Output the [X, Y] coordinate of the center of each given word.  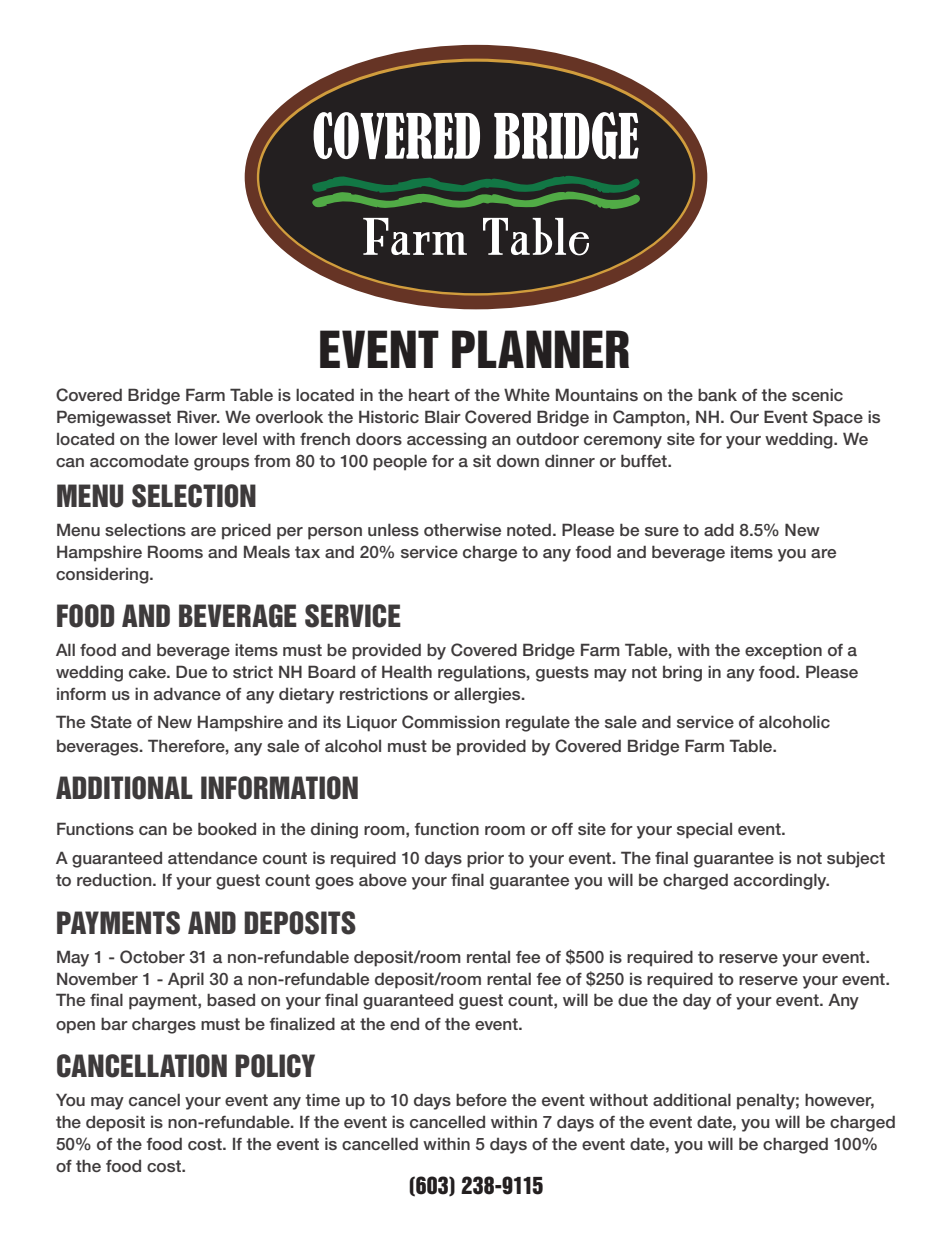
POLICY [275, 1066]
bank [717, 394]
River [198, 416]
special [704, 831]
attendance [212, 857]
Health [407, 671]
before [481, 1099]
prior [485, 859]
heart [429, 395]
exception [783, 651]
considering [103, 575]
